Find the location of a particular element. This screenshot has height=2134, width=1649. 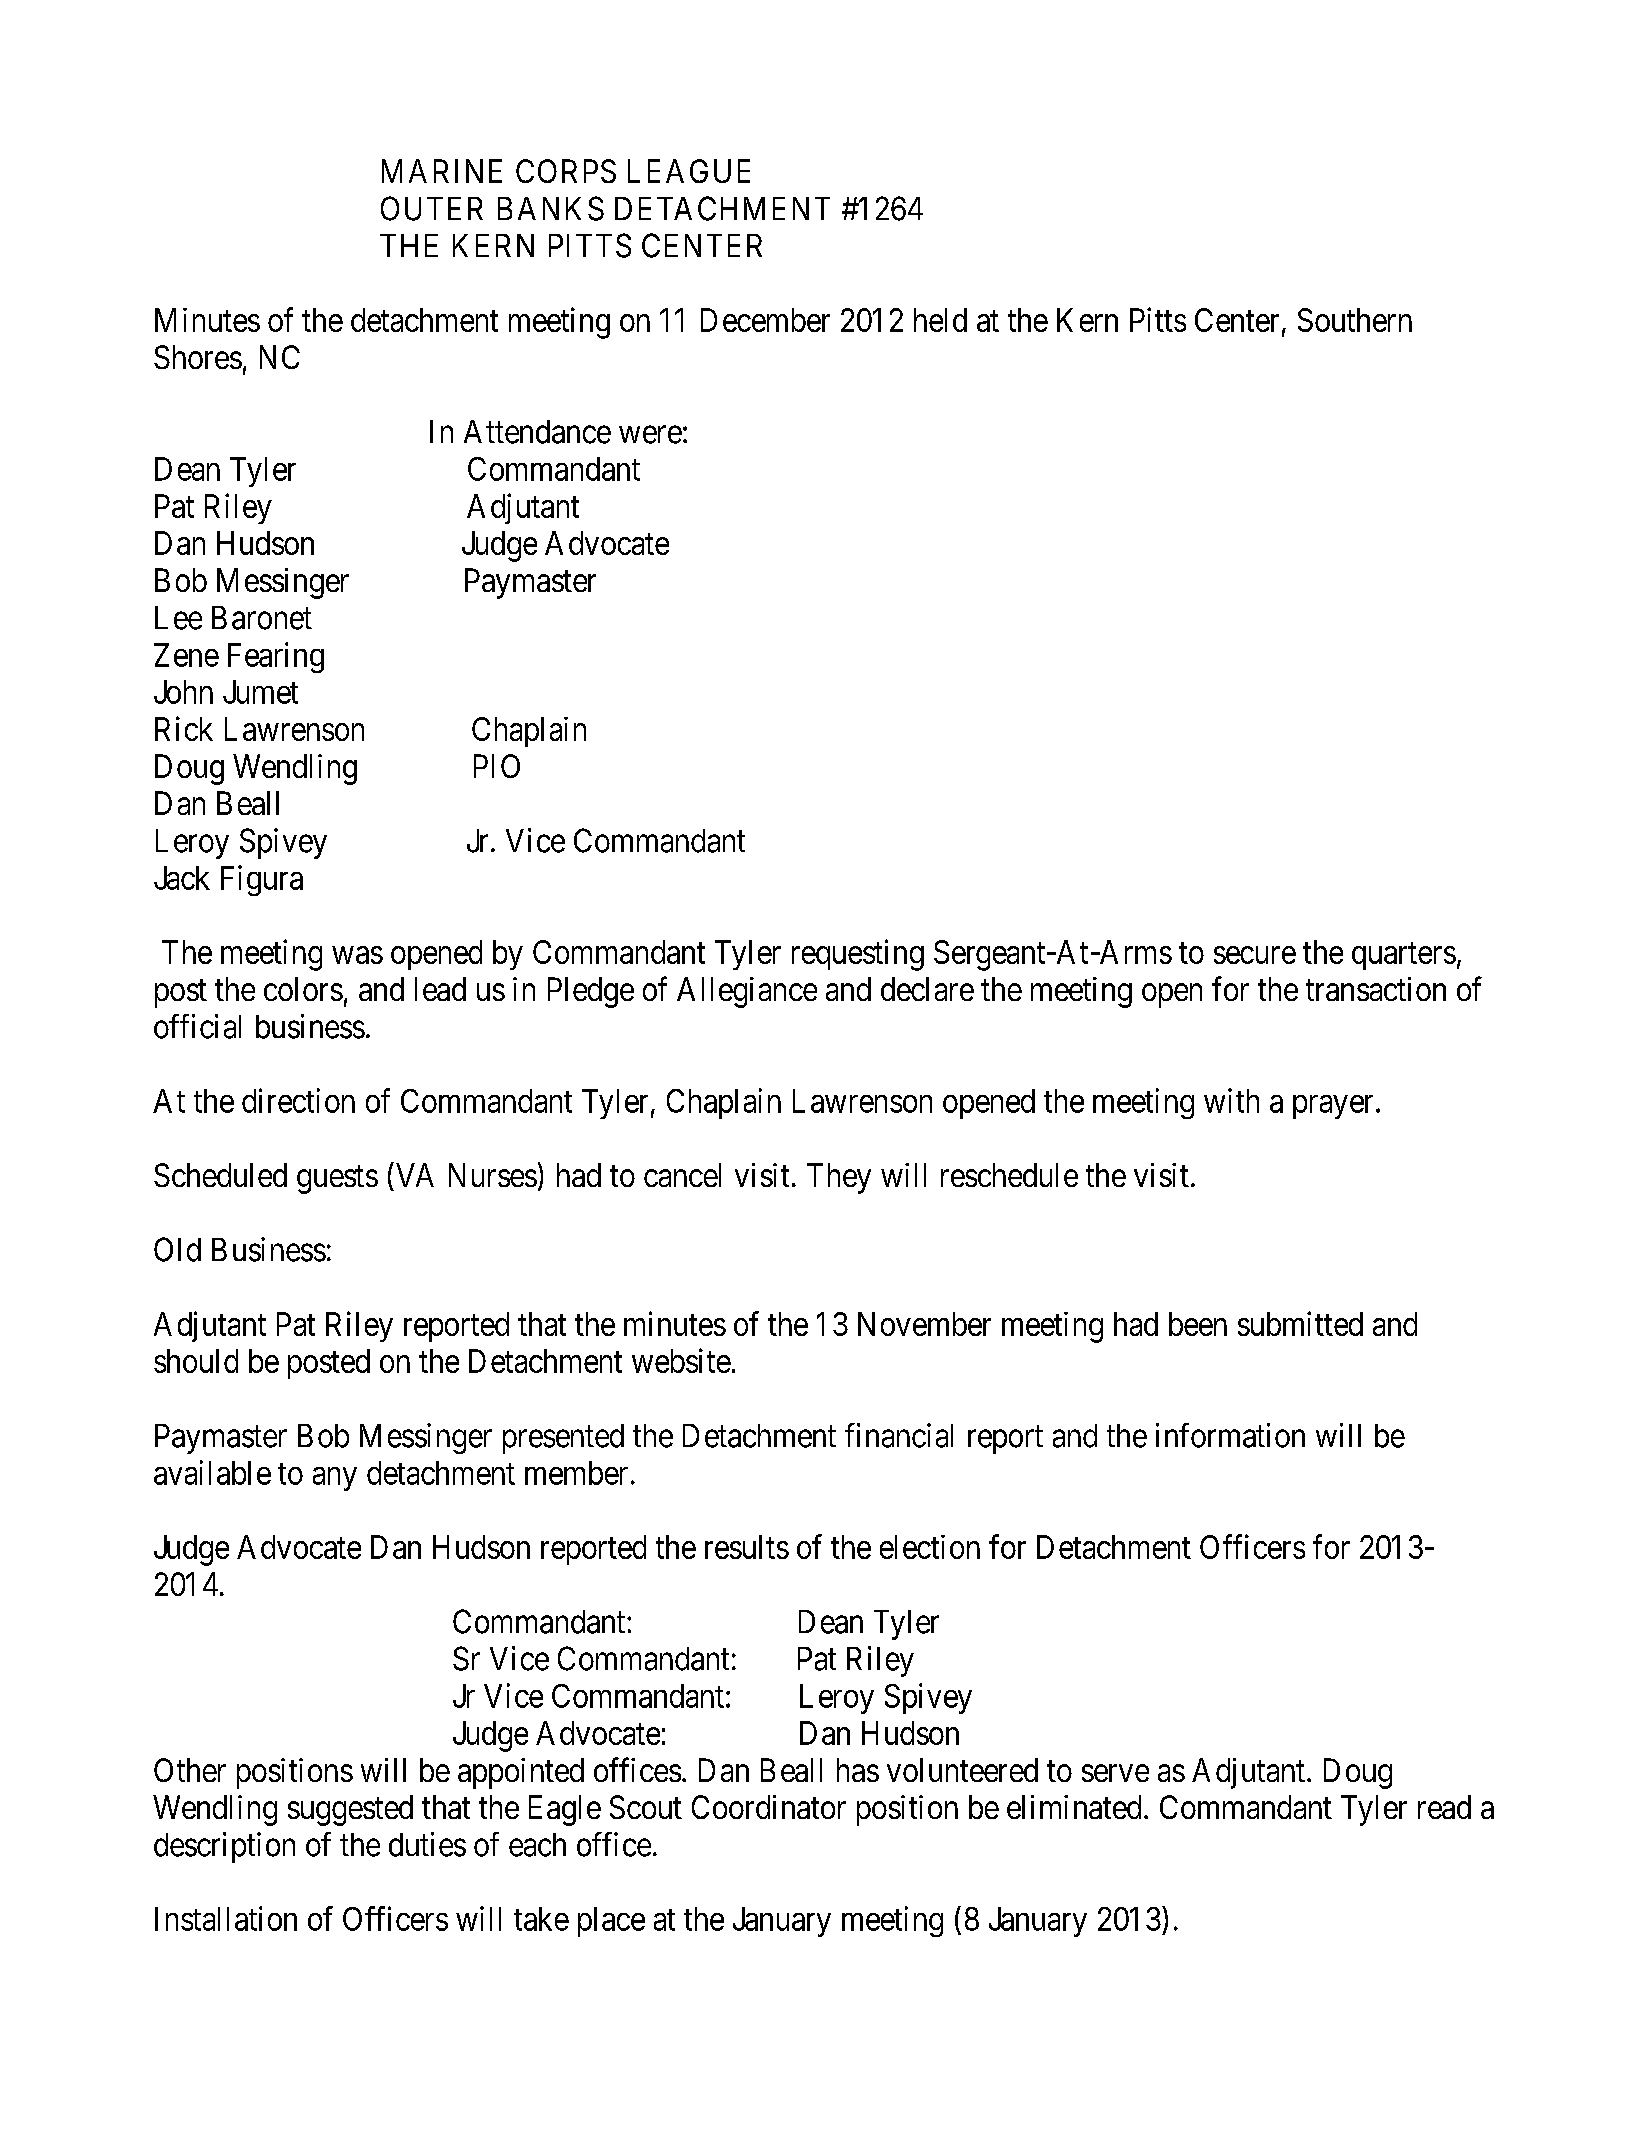

suggested is located at coordinates (350, 1810).
